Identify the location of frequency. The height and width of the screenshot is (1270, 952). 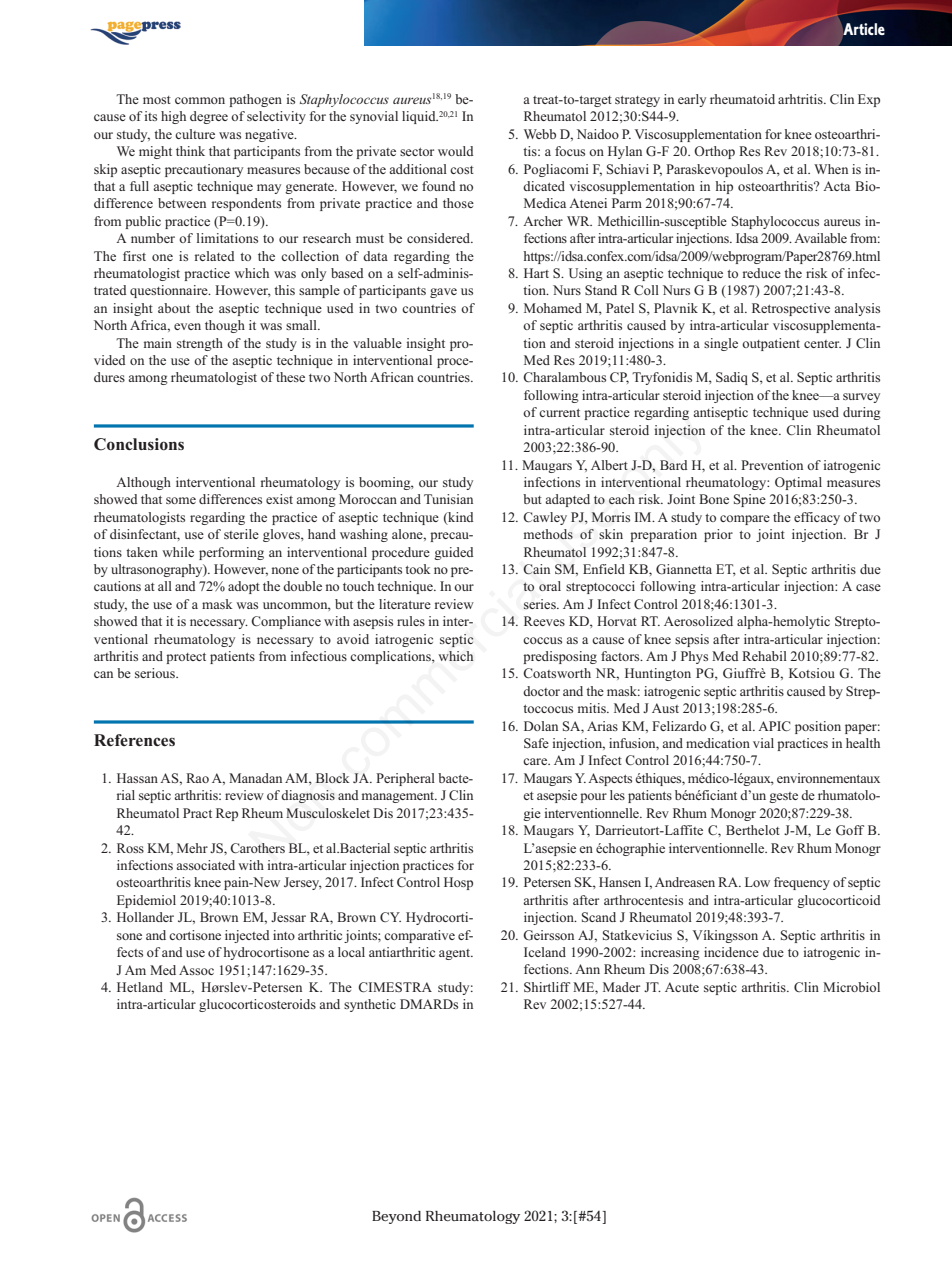
(802, 883).
